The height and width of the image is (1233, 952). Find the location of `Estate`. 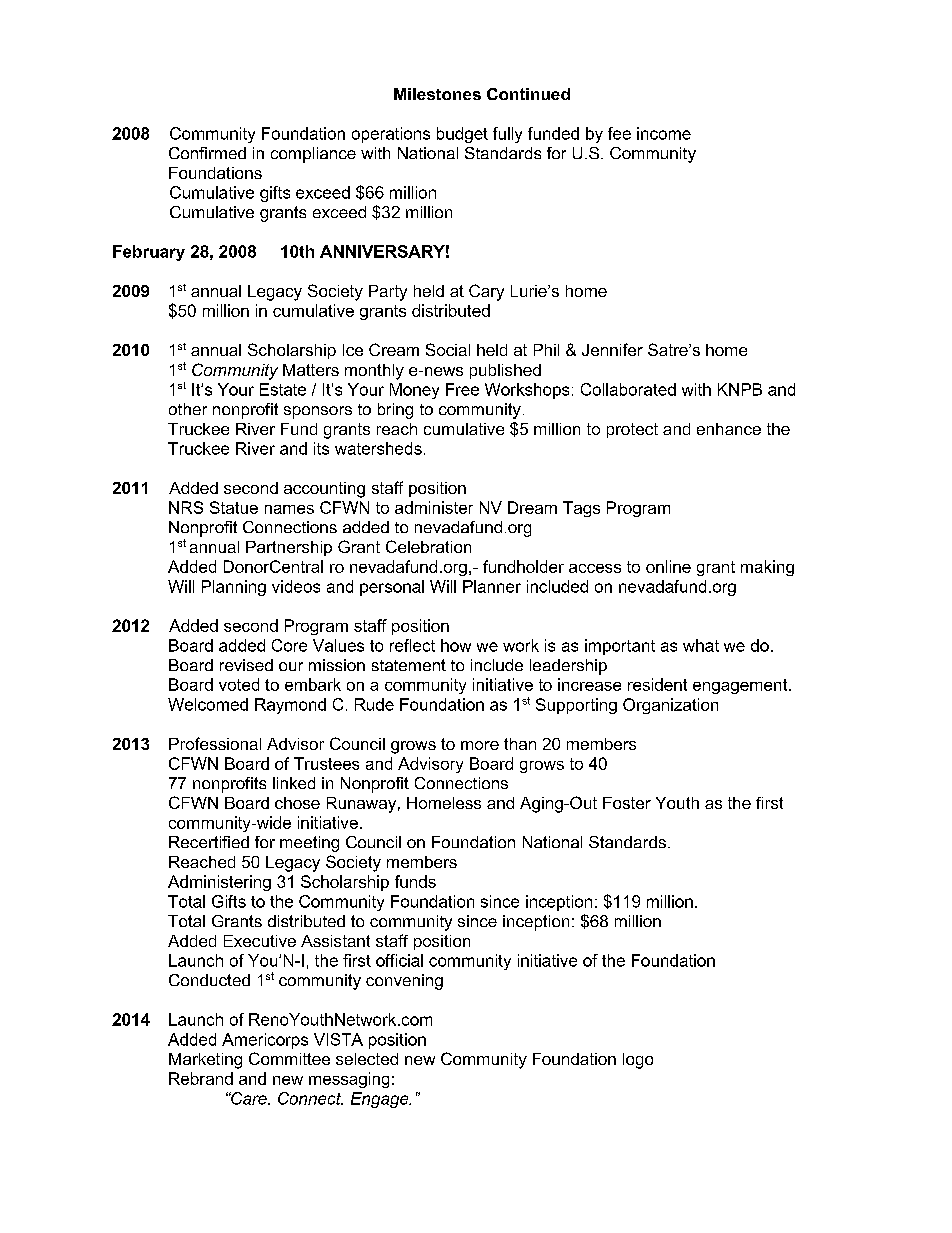

Estate is located at coordinates (283, 389).
